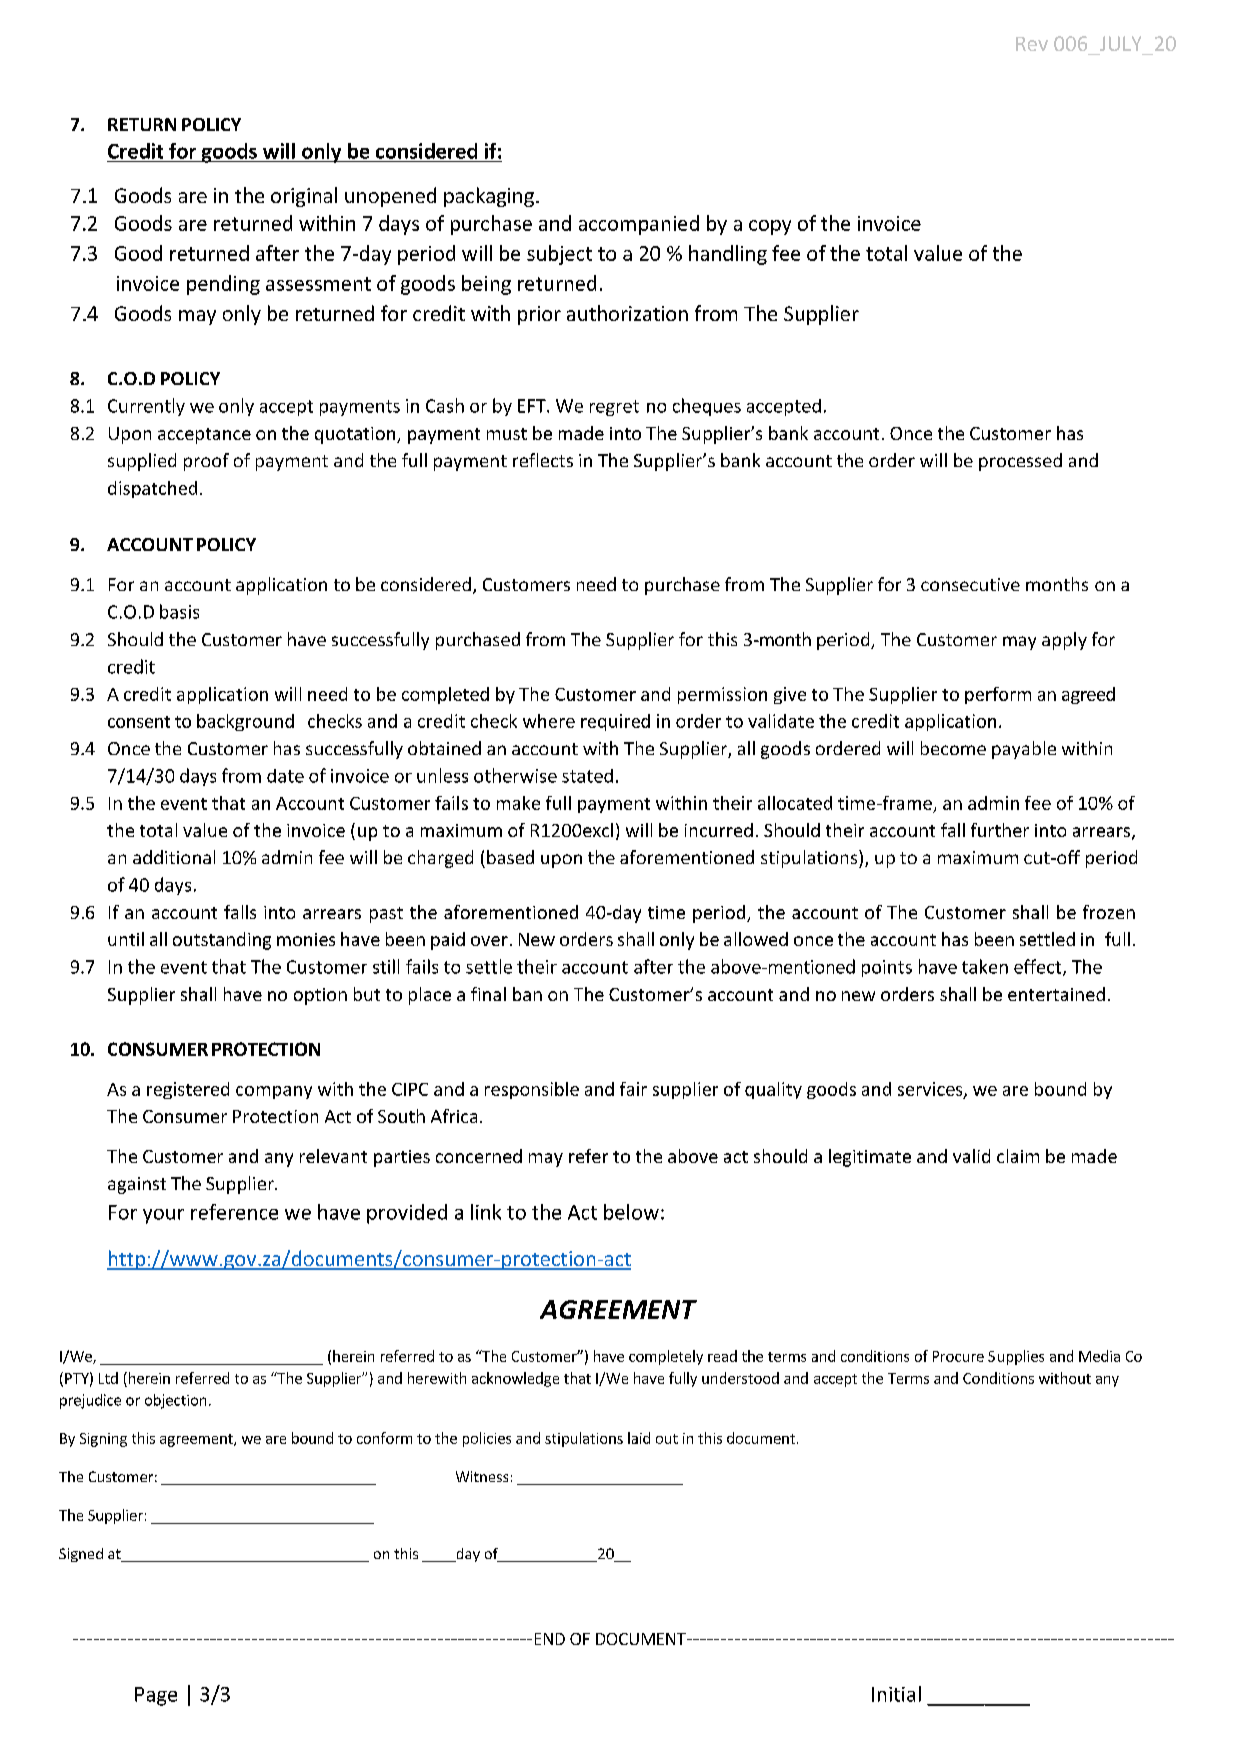  I want to click on basis, so click(179, 611).
